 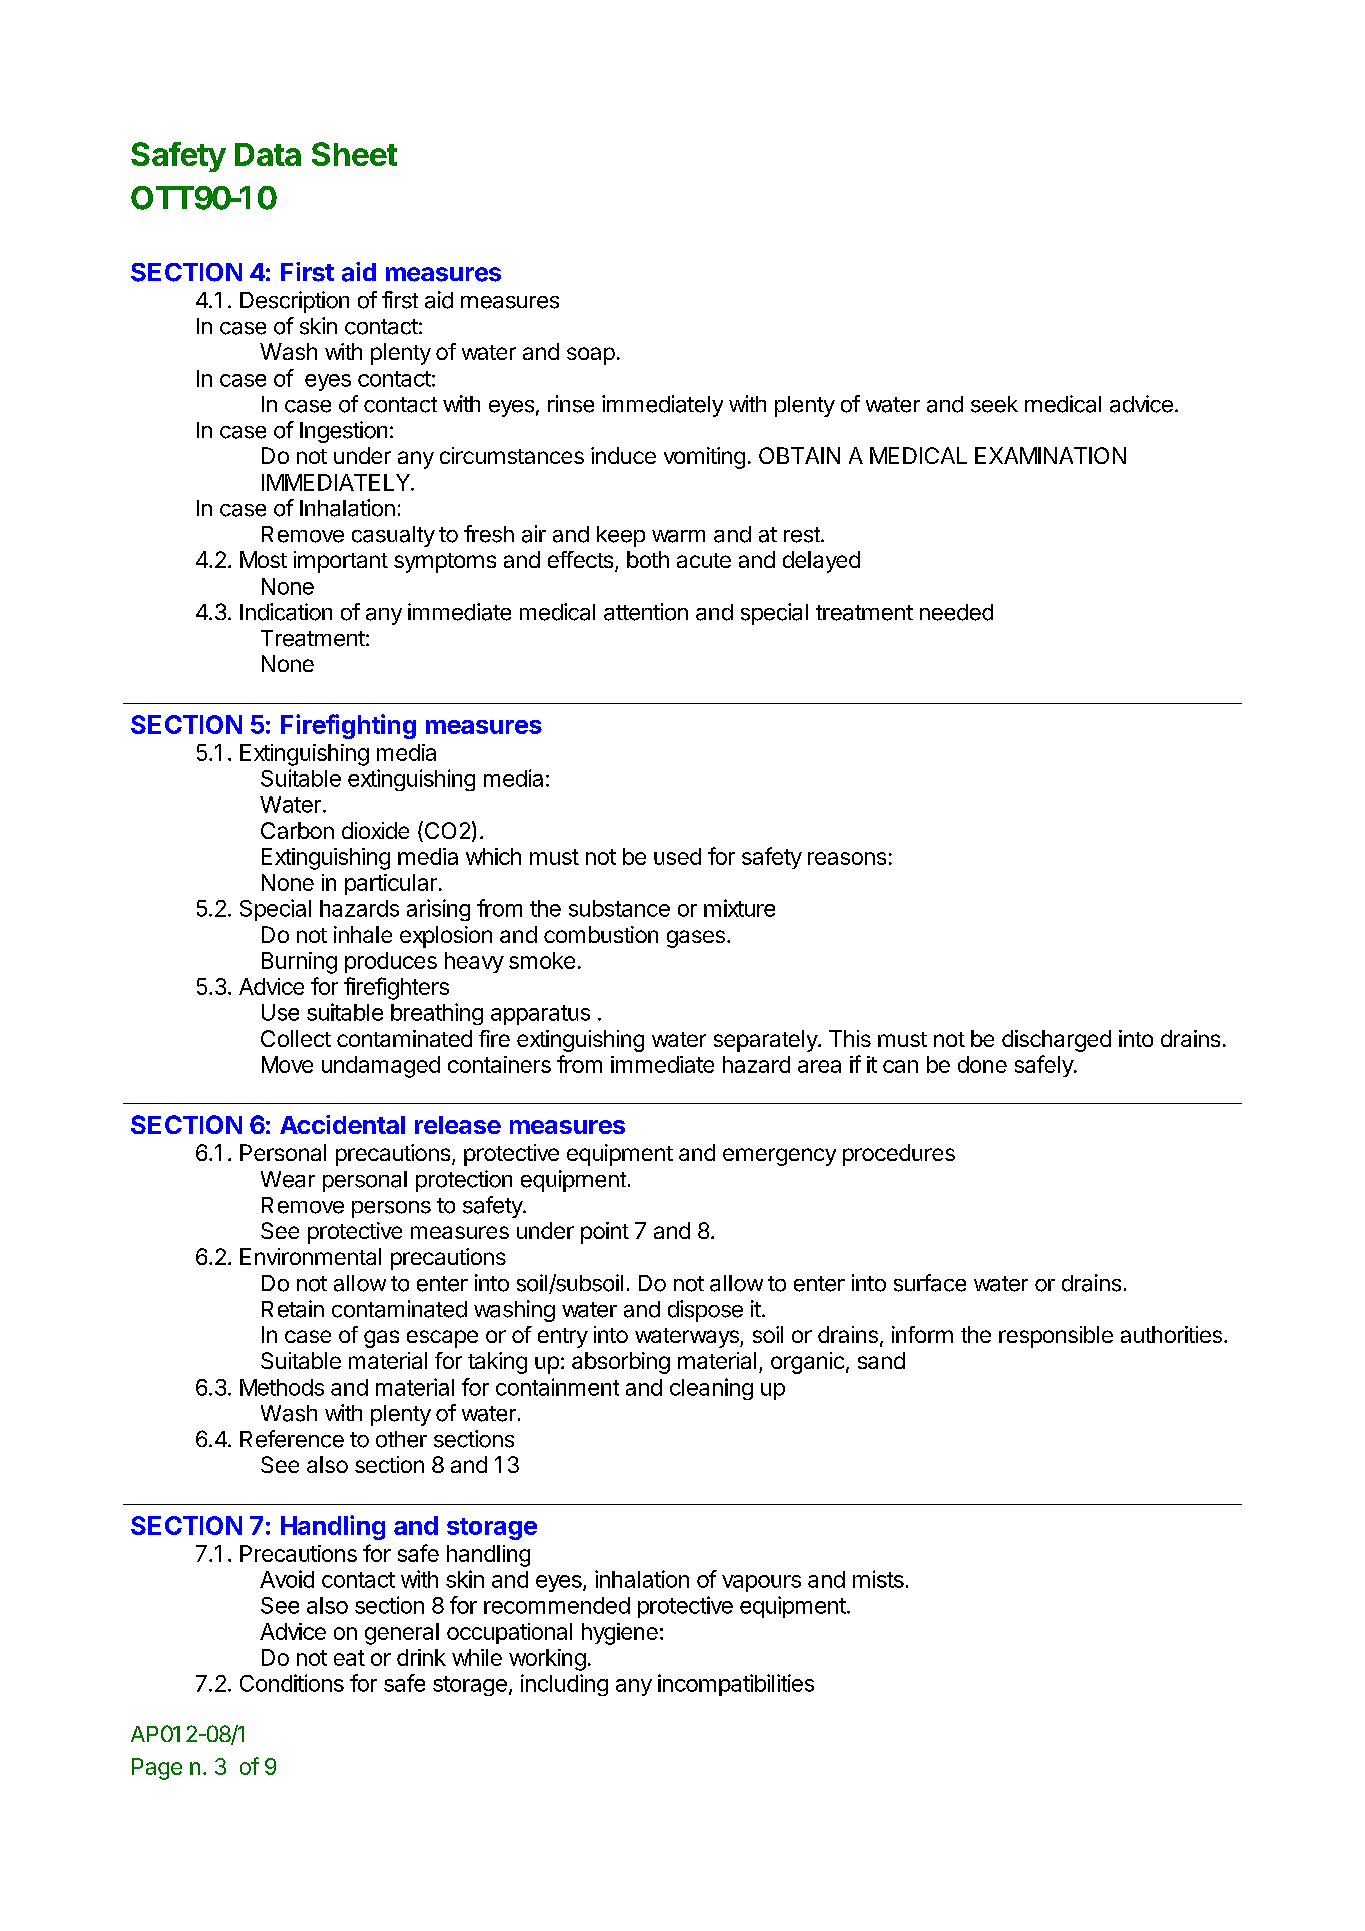 What do you see at coordinates (263, 559) in the image?
I see `Most` at bounding box center [263, 559].
